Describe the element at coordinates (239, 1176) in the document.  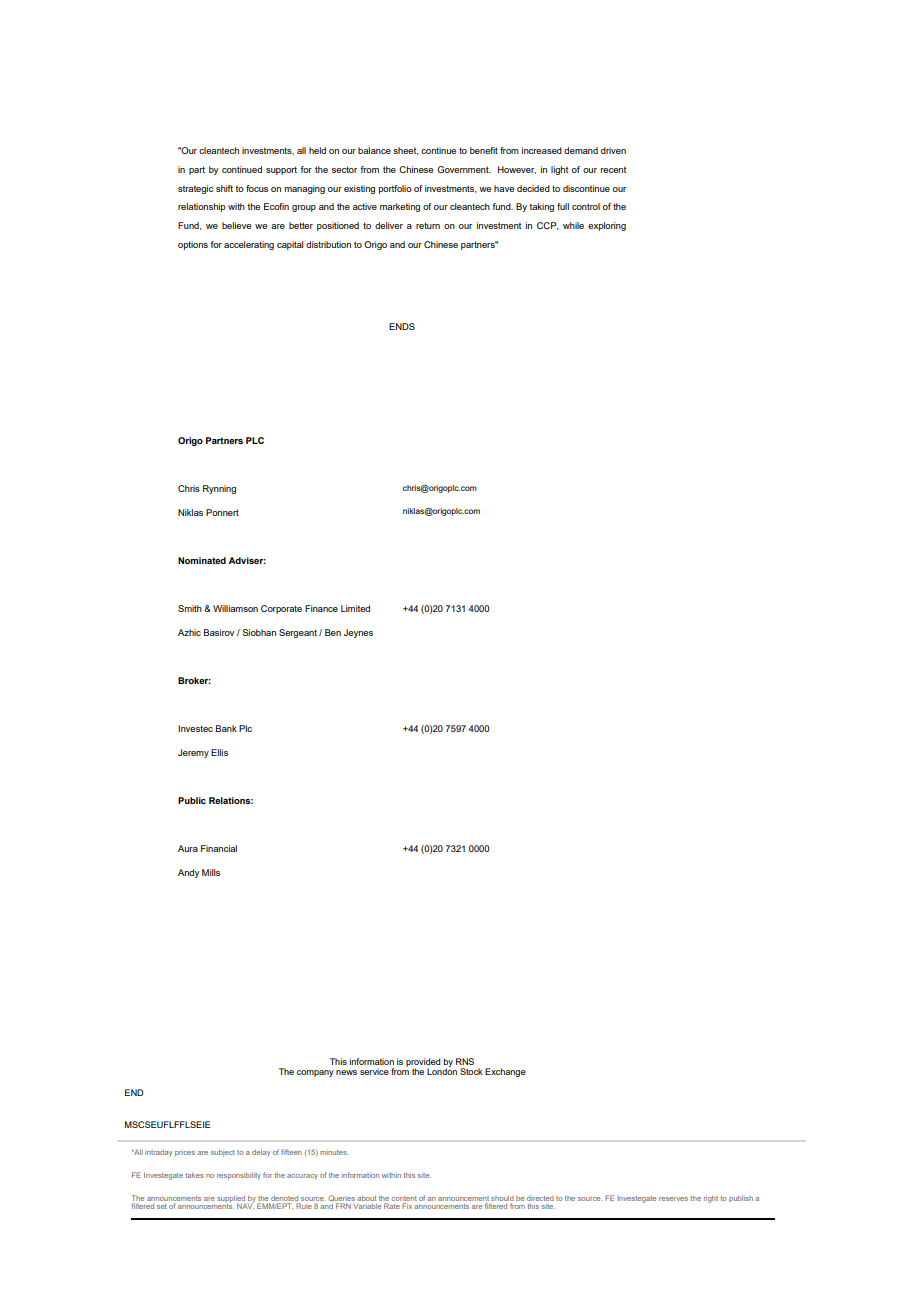
I see `responsibility` at that location.
